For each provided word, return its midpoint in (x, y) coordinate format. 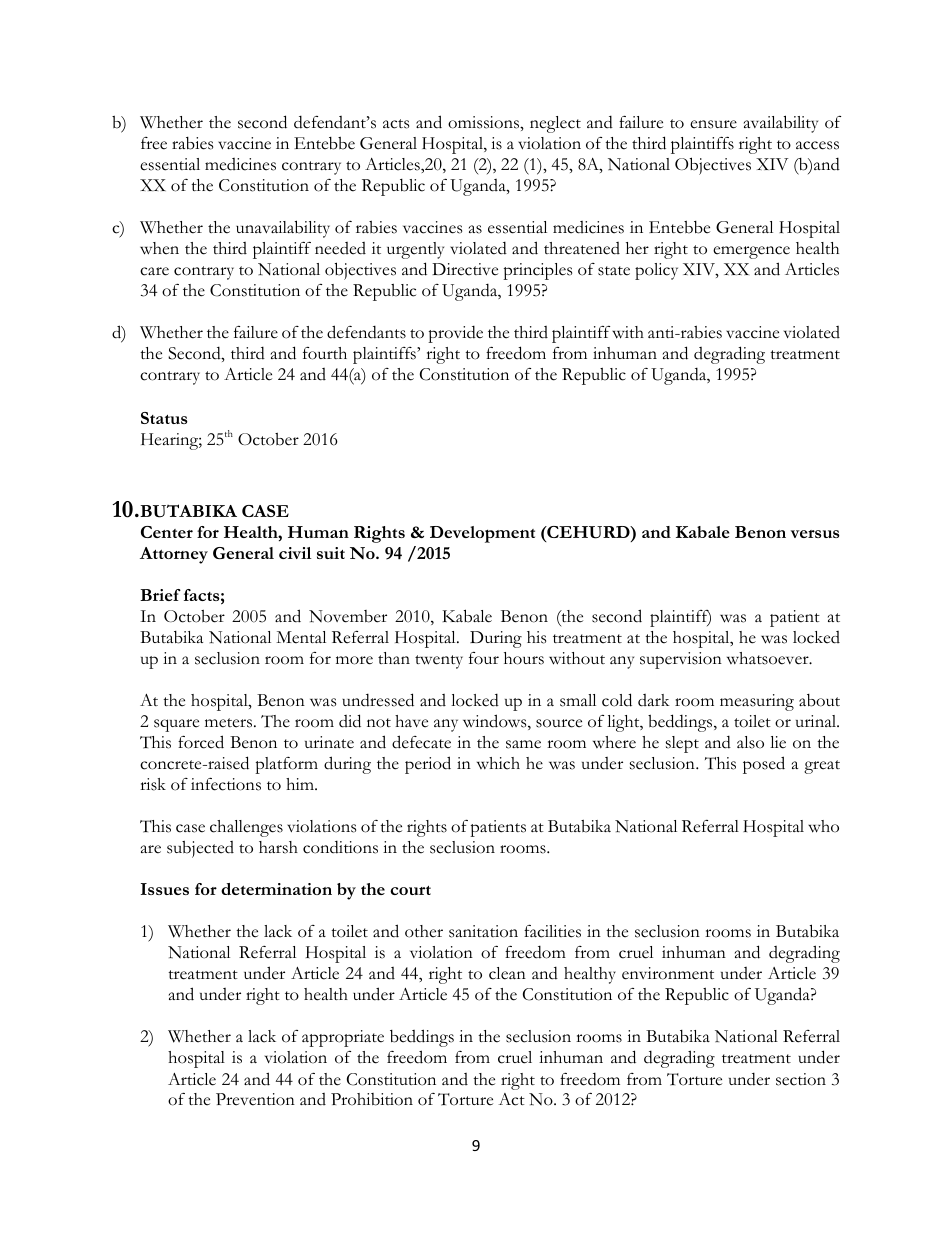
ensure (713, 124)
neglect (555, 124)
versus (815, 534)
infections (226, 784)
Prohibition (372, 1099)
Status (164, 418)
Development (482, 534)
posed (764, 765)
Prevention (255, 1099)
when (159, 248)
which (498, 763)
